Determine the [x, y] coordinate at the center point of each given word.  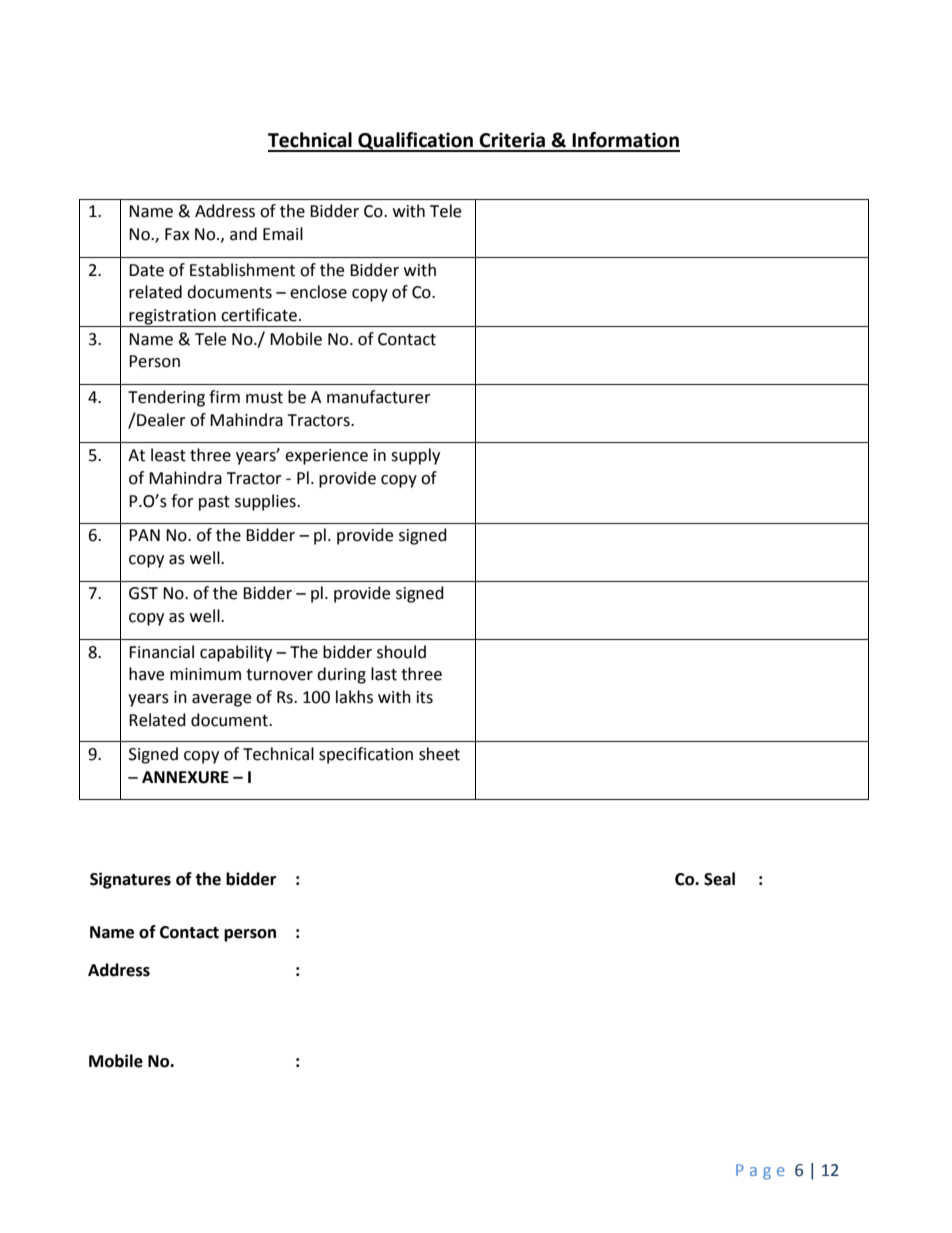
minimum [205, 674]
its [425, 697]
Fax [177, 234]
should [401, 652]
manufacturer [379, 397]
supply [415, 456]
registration [173, 318]
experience [326, 457]
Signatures [130, 880]
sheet [439, 754]
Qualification [416, 142]
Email [283, 234]
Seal [719, 879]
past [214, 503]
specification [366, 755]
